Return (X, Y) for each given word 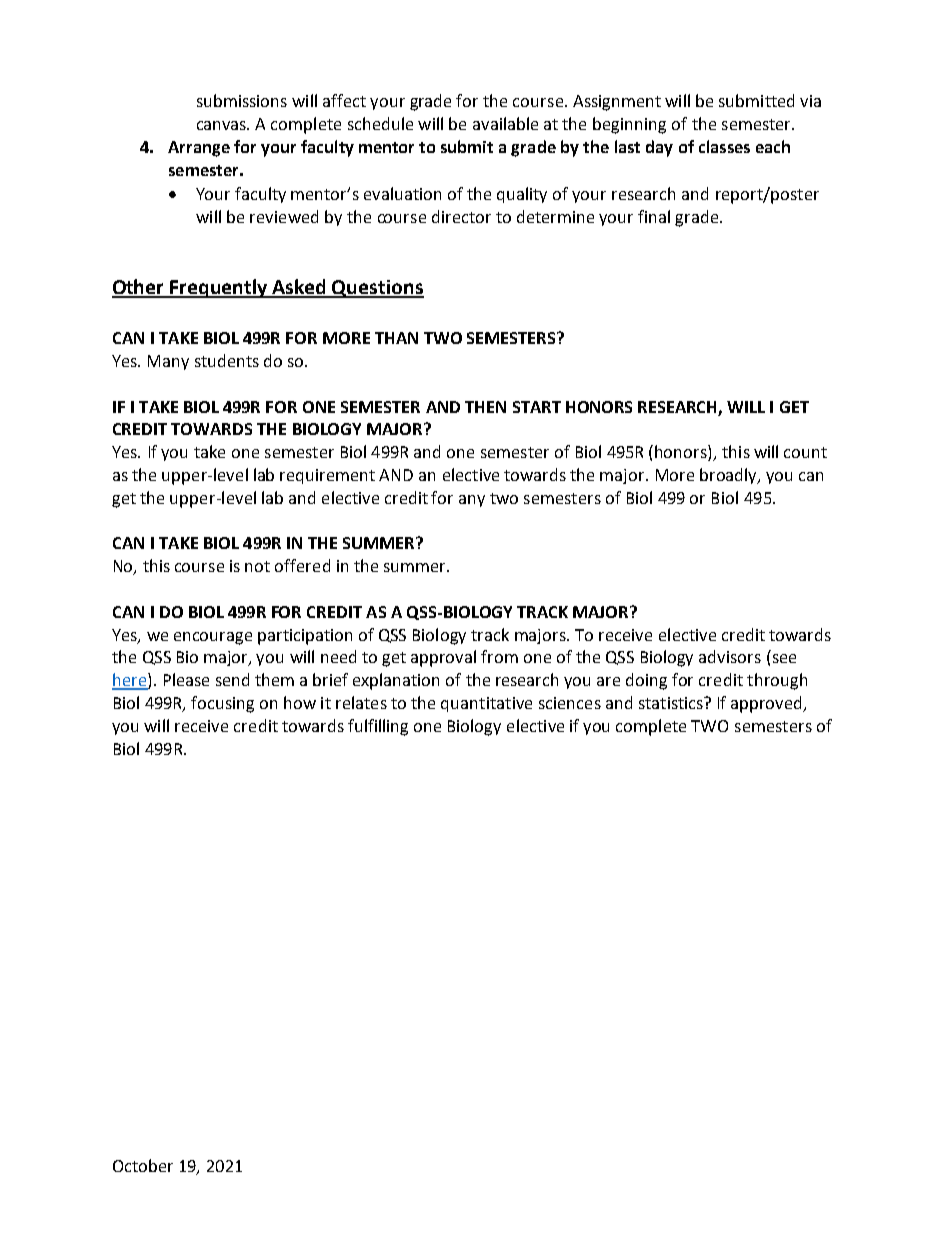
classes (724, 146)
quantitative (486, 704)
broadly (730, 476)
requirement (327, 476)
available (505, 123)
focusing (222, 704)
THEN (485, 407)
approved (768, 704)
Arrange (199, 149)
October (143, 1165)
